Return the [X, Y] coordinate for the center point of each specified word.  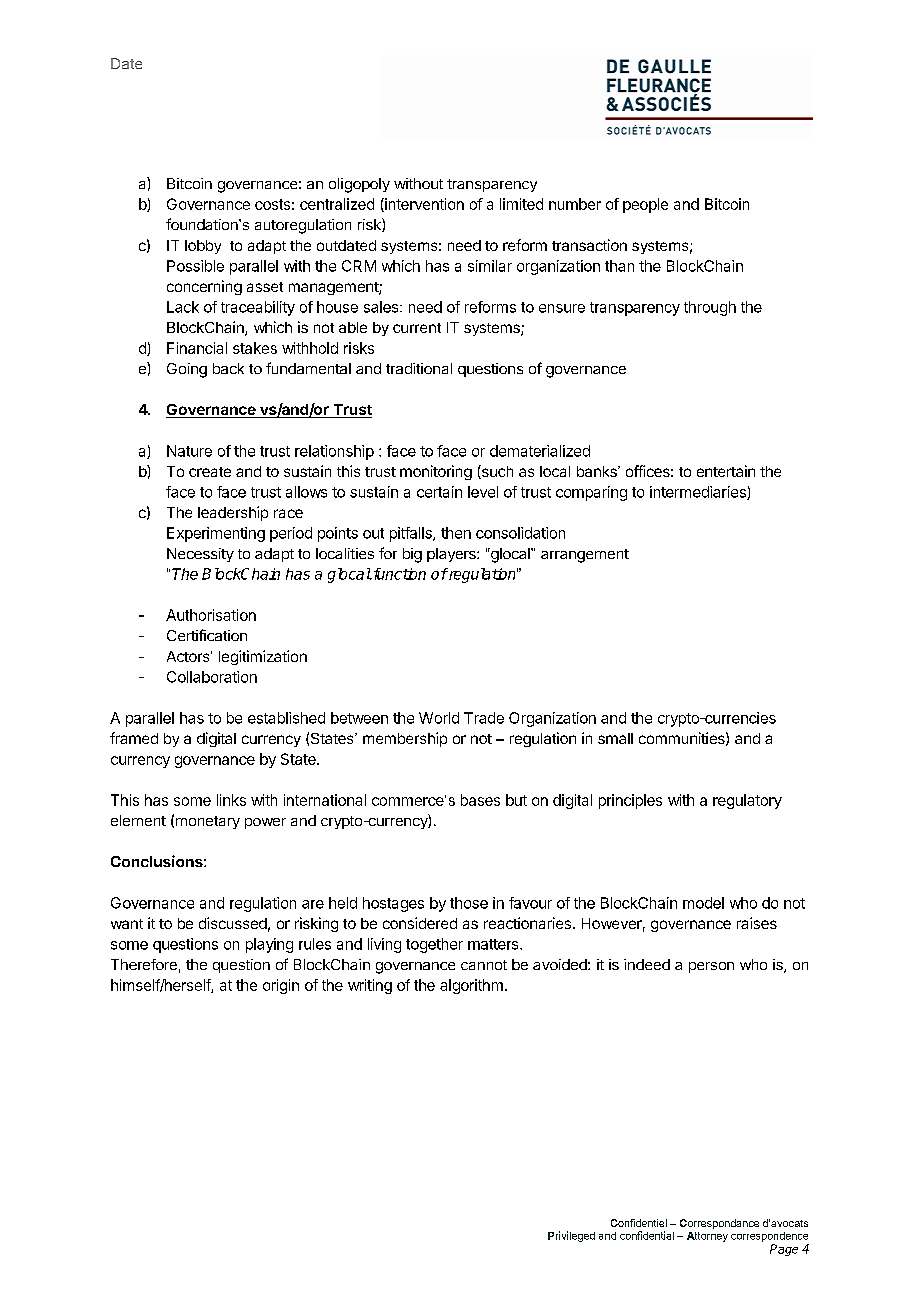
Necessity [200, 555]
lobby [203, 247]
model [703, 903]
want [127, 924]
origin [281, 986]
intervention [423, 205]
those [469, 903]
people [645, 205]
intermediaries [699, 493]
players [452, 555]
